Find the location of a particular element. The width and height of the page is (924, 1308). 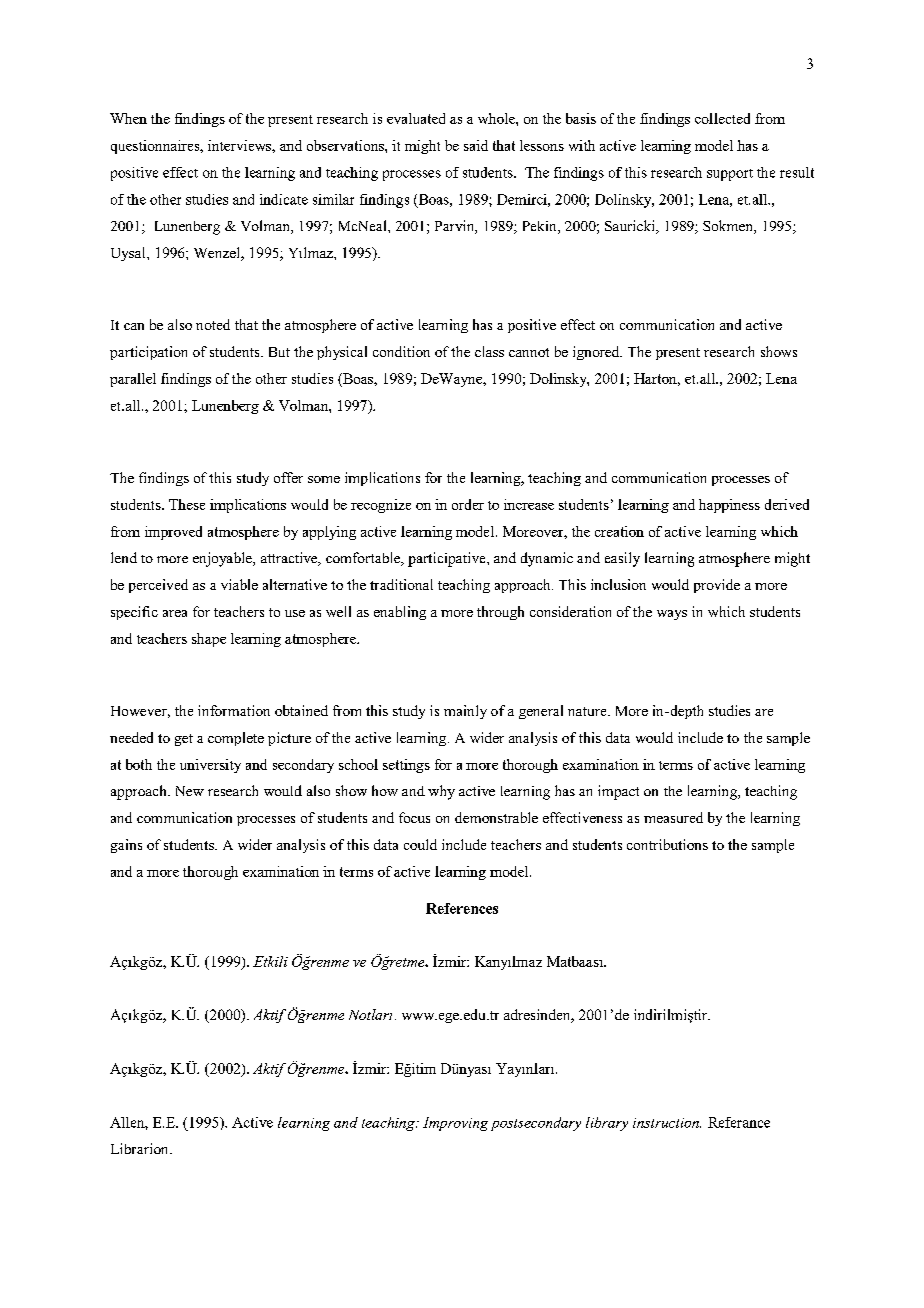

support is located at coordinates (730, 175).
